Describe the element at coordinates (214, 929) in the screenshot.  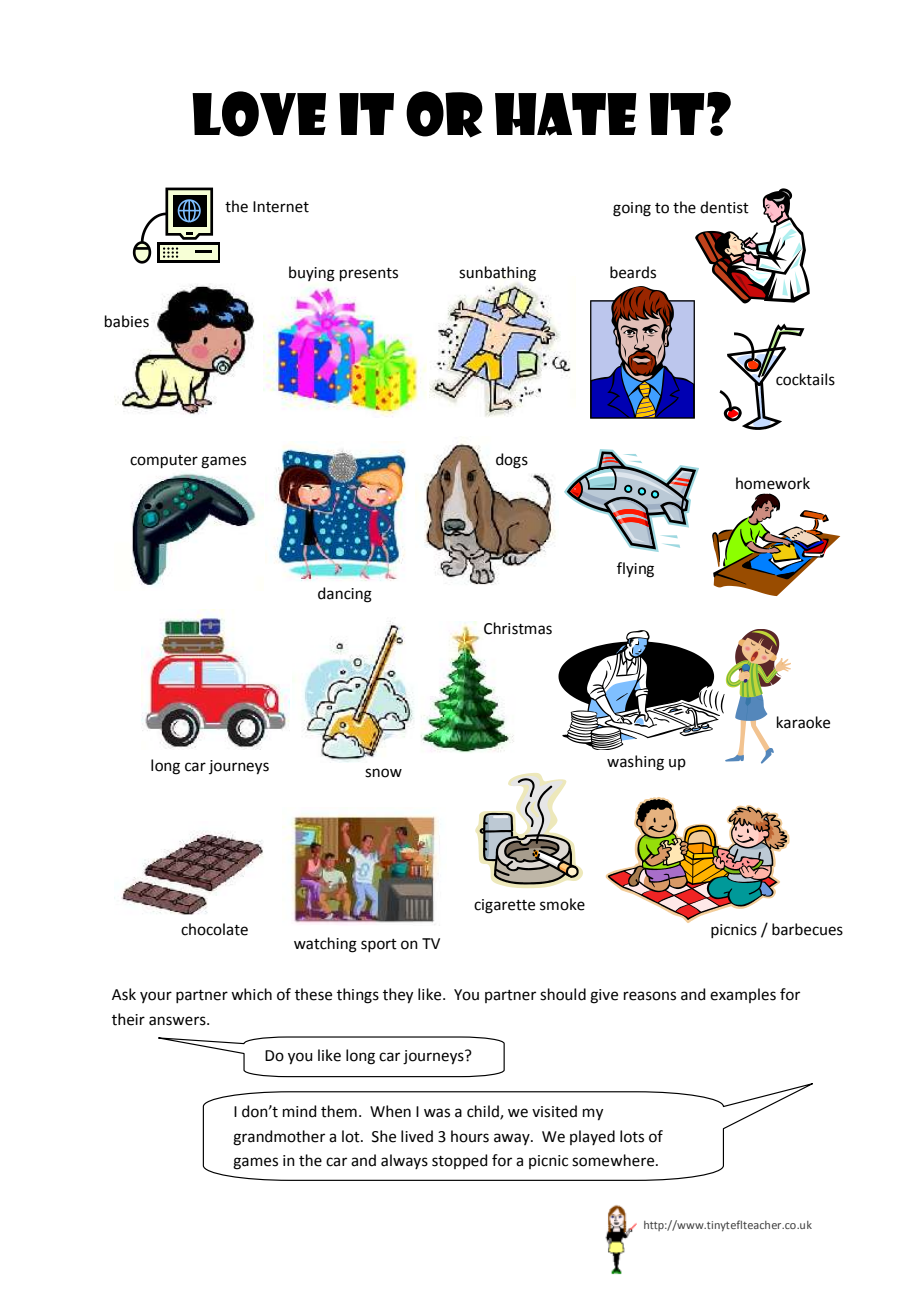
I see `chocolate` at that location.
